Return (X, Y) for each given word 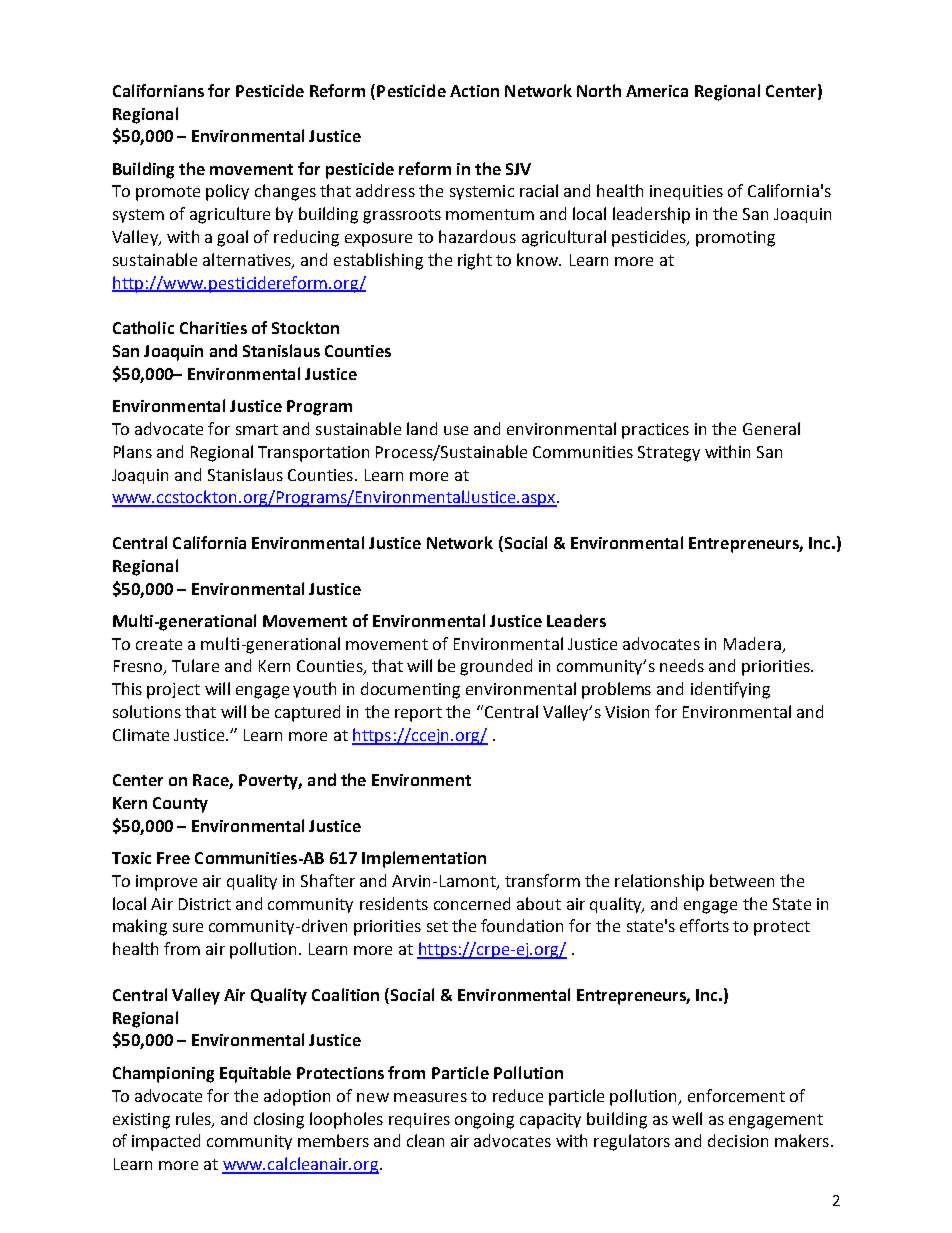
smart (257, 429)
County (180, 805)
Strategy (669, 454)
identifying (730, 690)
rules (194, 1119)
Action (474, 91)
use (456, 430)
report (418, 714)
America (657, 91)
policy (227, 192)
